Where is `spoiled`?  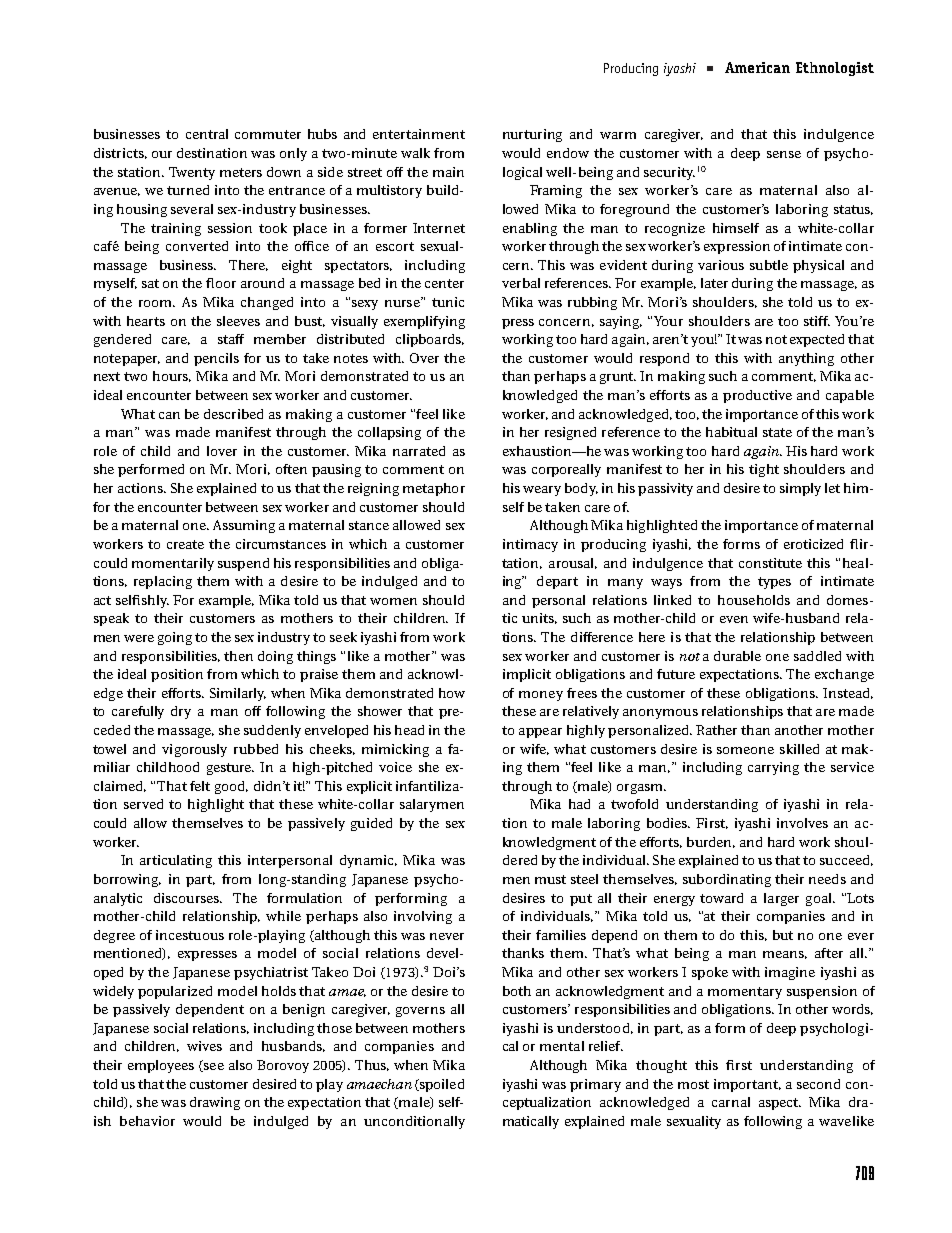 spoiled is located at coordinates (440, 1085).
